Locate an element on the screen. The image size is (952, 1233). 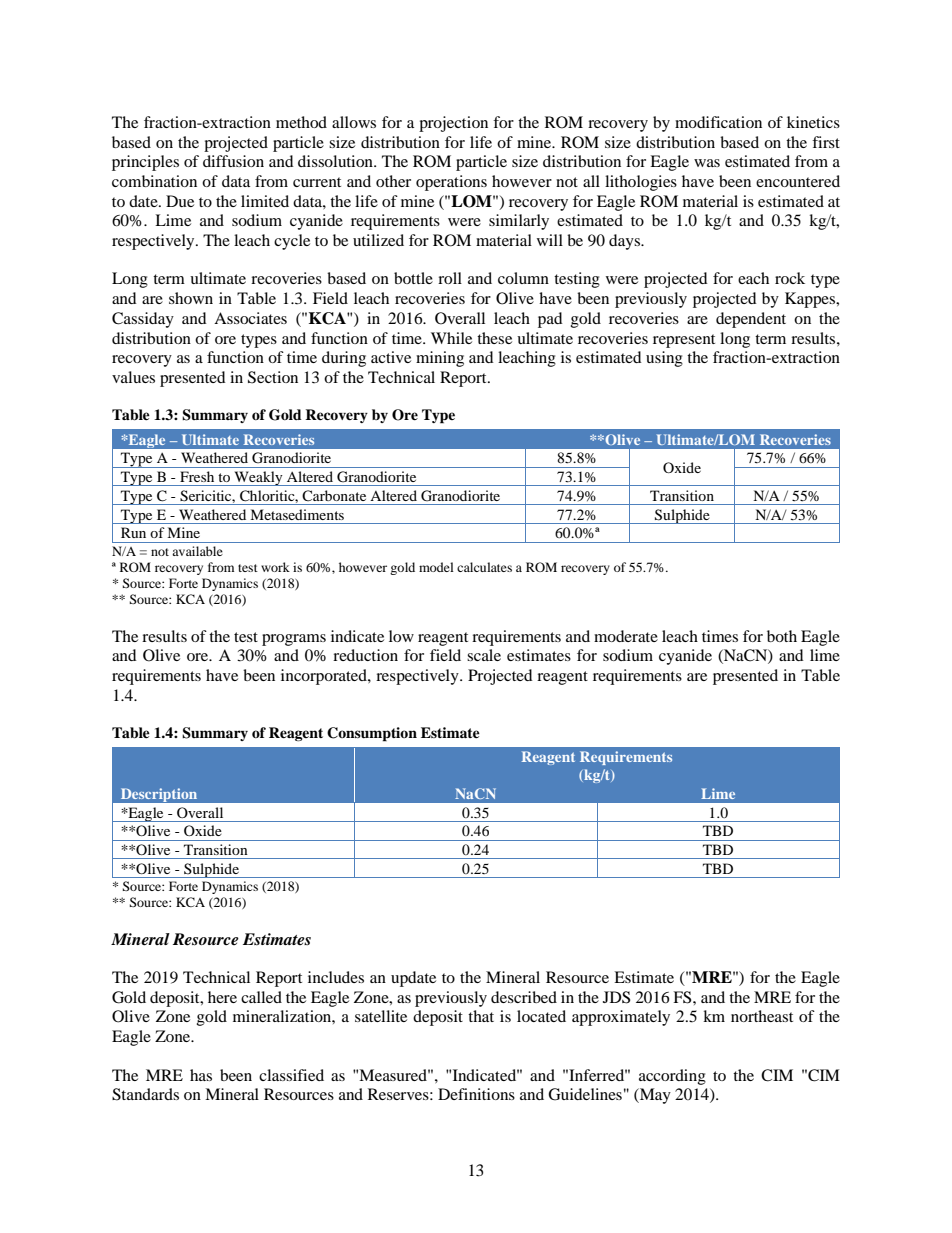
Definitions is located at coordinates (476, 1094).
